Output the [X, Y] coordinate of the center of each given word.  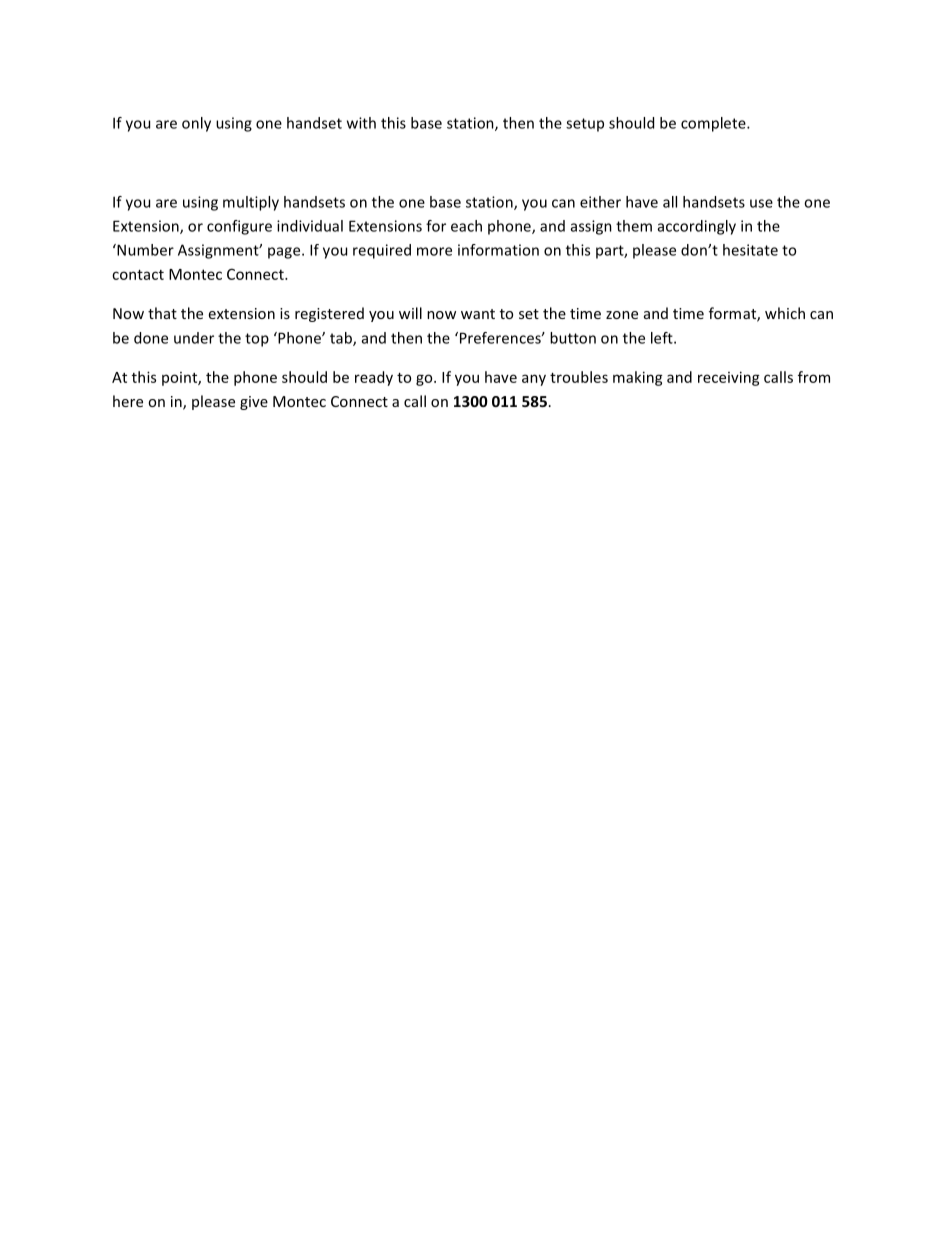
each [466, 226]
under [194, 338]
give [254, 403]
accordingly [697, 227]
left [663, 338]
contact [138, 275]
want [478, 314]
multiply [251, 203]
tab [342, 339]
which [785, 313]
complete [714, 124]
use [761, 203]
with [361, 123]
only [196, 124]
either [600, 202]
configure [239, 227]
